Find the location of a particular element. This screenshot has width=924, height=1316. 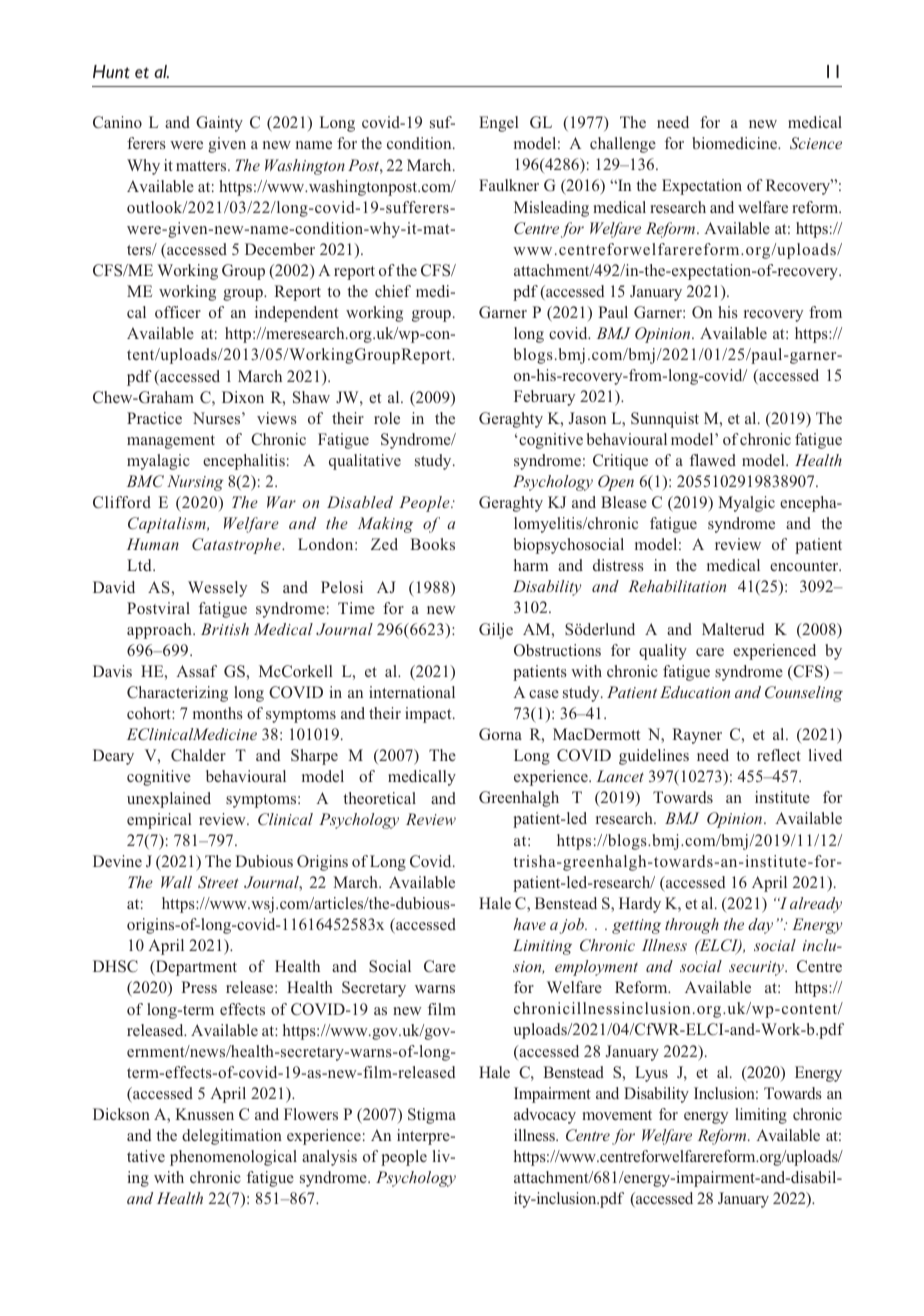

Hunt is located at coordinates (111, 72).
